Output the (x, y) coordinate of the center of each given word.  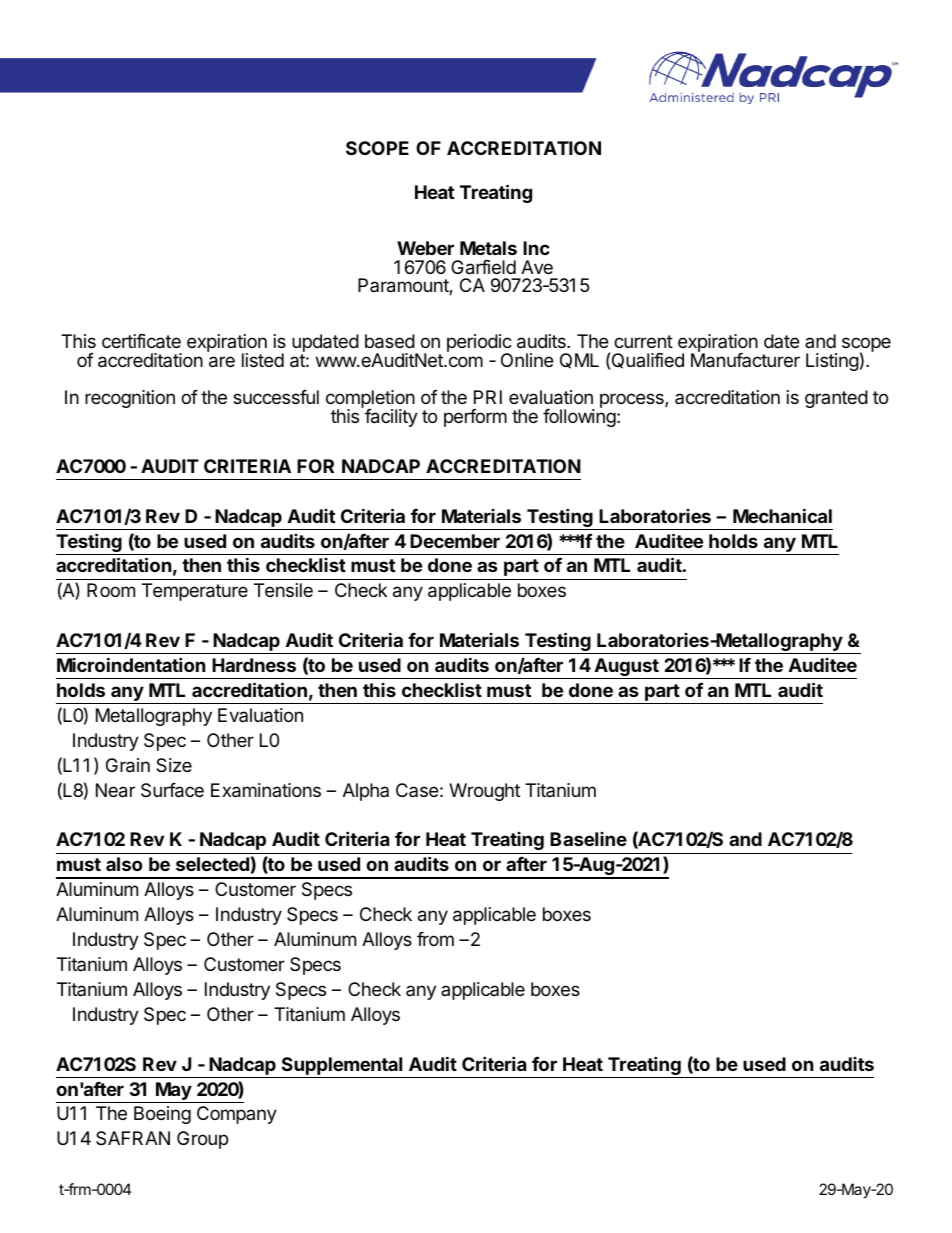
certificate (141, 341)
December (455, 541)
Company (237, 1115)
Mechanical (782, 515)
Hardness (254, 665)
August (626, 668)
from (435, 939)
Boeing (162, 1115)
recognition (130, 399)
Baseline (588, 839)
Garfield (483, 267)
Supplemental (342, 1066)
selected (212, 864)
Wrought (484, 792)
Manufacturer (745, 359)
